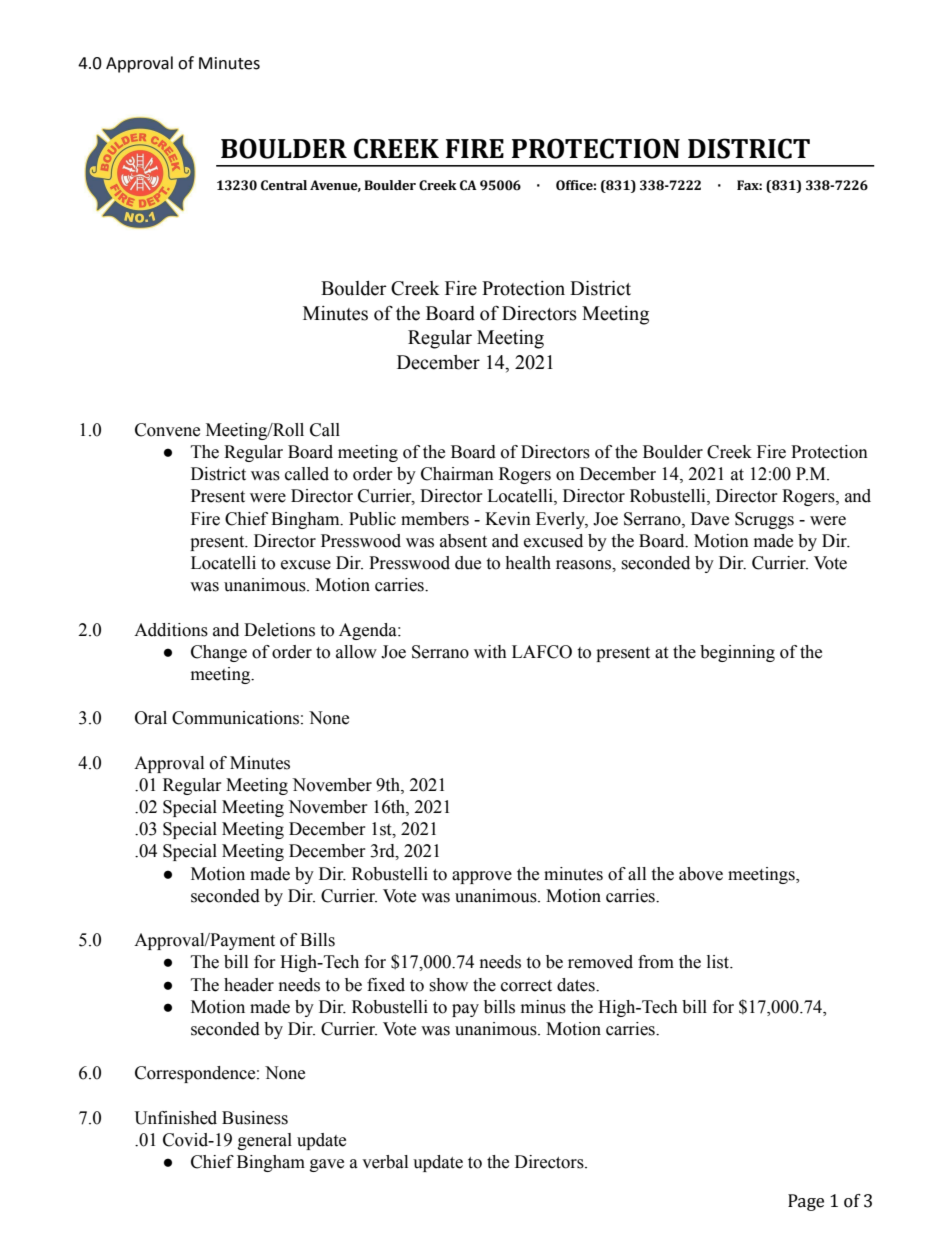 Image resolution: width=952 pixels, height=1233 pixels. Describe the element at coordinates (385, 1162) in the screenshot. I see `verbal` at that location.
